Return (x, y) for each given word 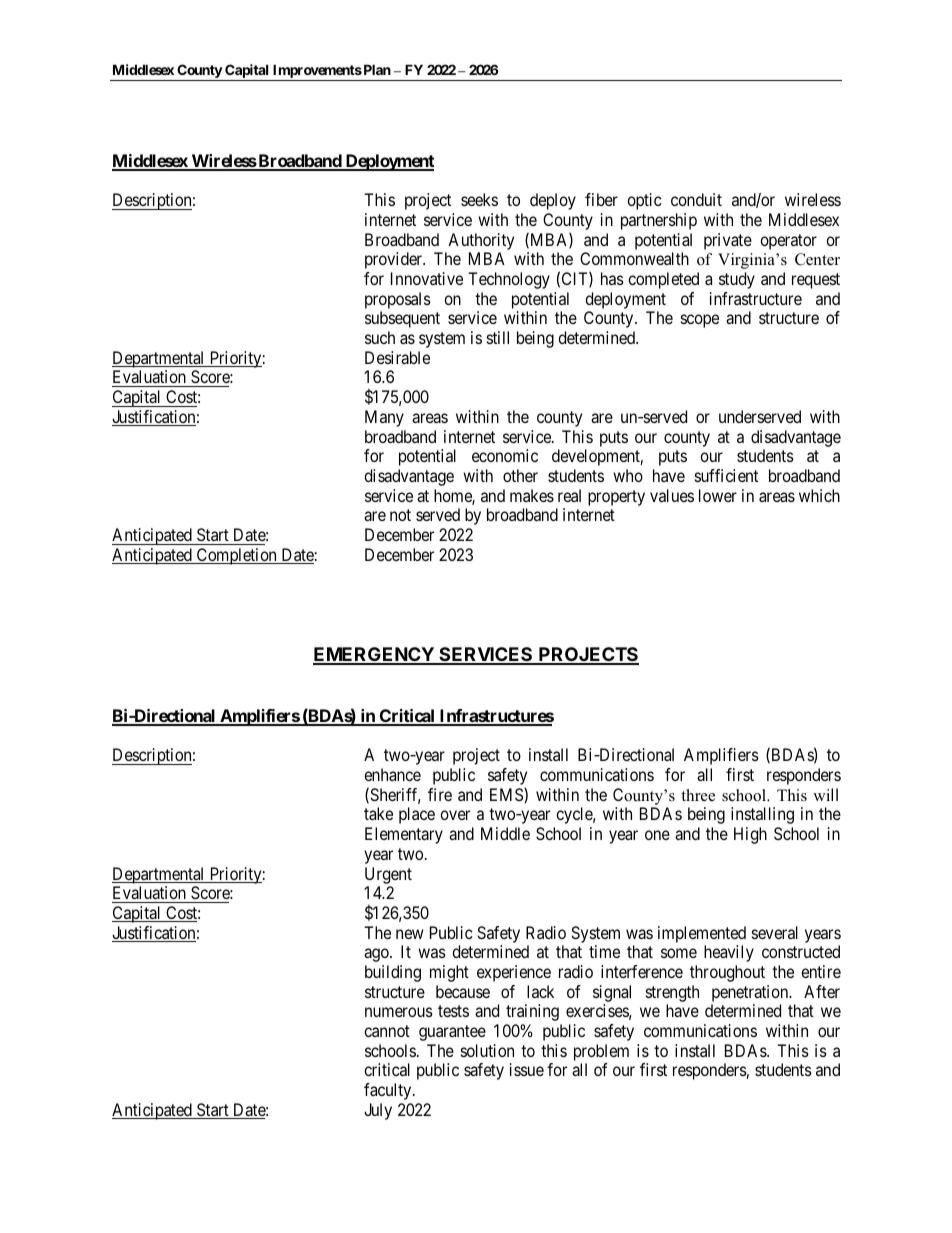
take (378, 813)
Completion (236, 556)
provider (395, 260)
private (728, 241)
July (378, 1111)
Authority (481, 241)
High (750, 835)
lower (718, 495)
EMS (507, 795)
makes (532, 495)
